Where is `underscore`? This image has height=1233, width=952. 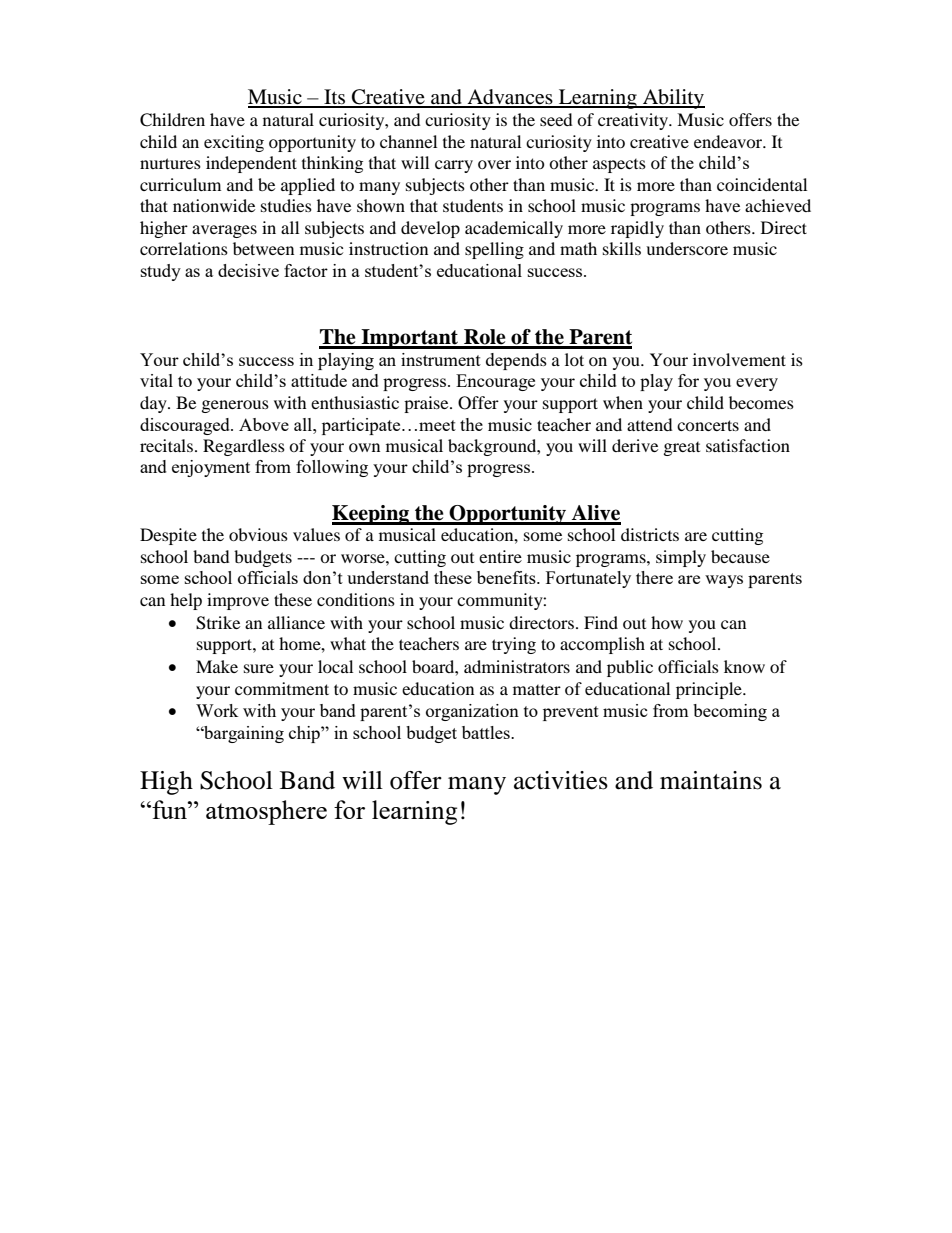 underscore is located at coordinates (687, 248).
